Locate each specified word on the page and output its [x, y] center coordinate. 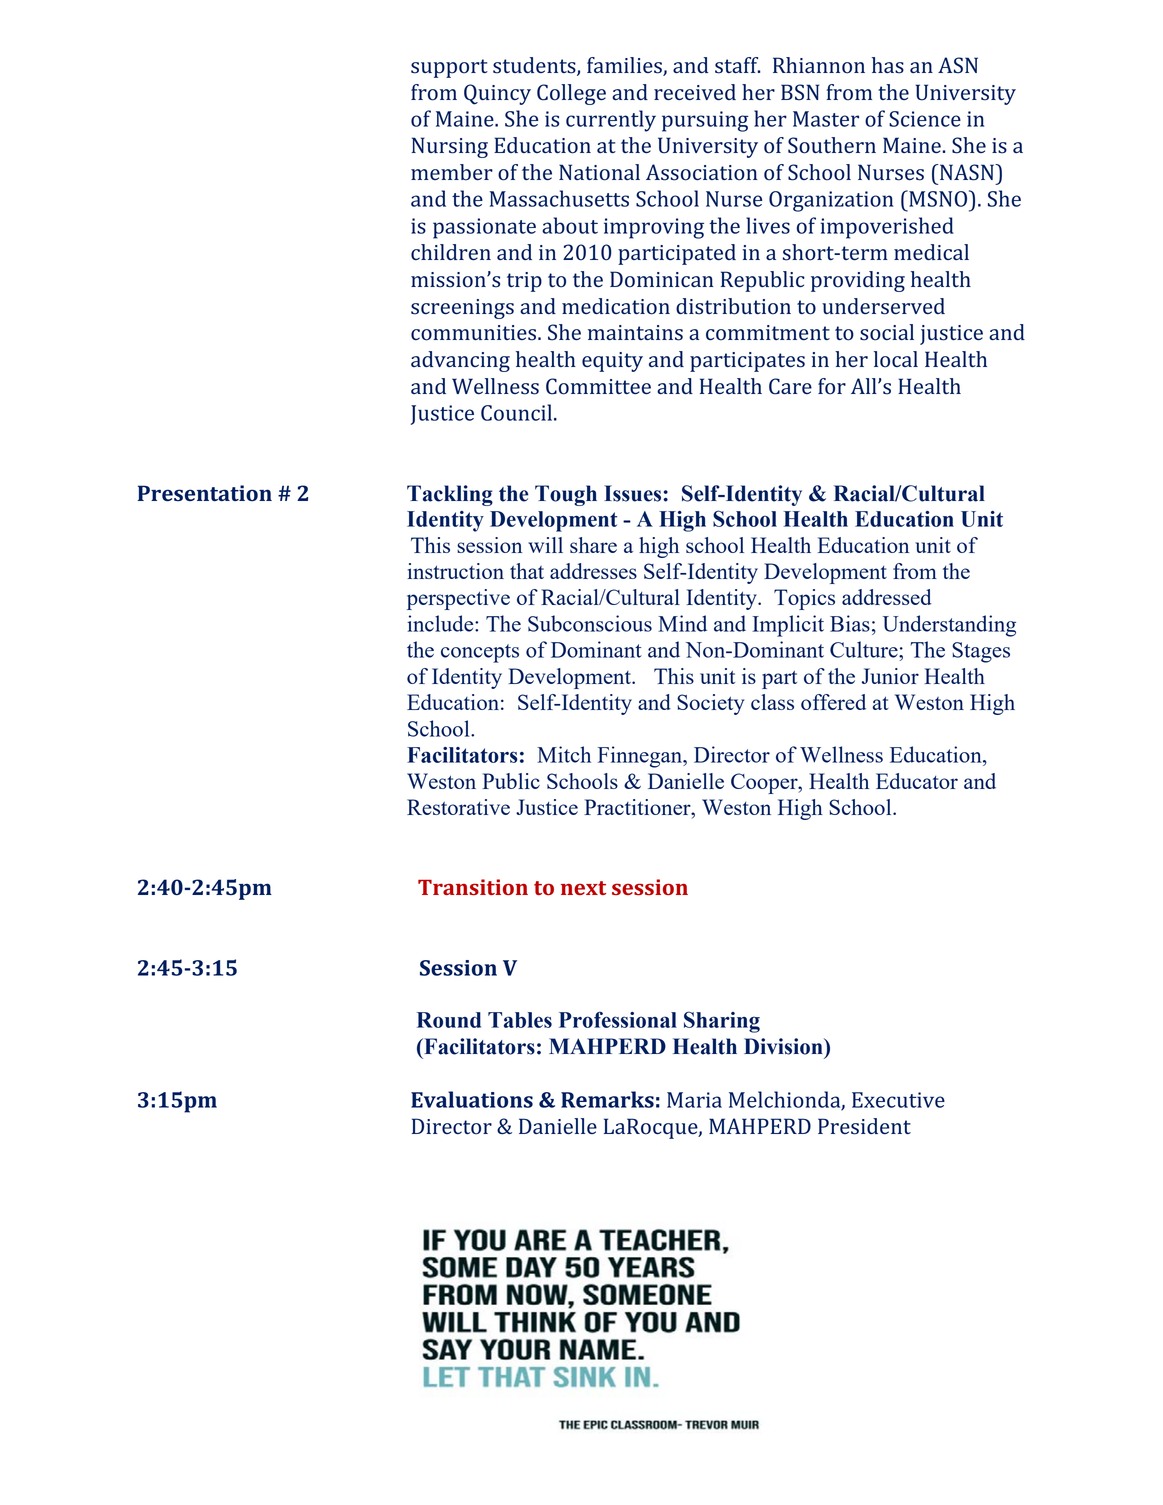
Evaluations [472, 1099]
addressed [886, 597]
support [449, 68]
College [571, 94]
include [441, 623]
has [888, 65]
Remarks [607, 1099]
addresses [593, 571]
